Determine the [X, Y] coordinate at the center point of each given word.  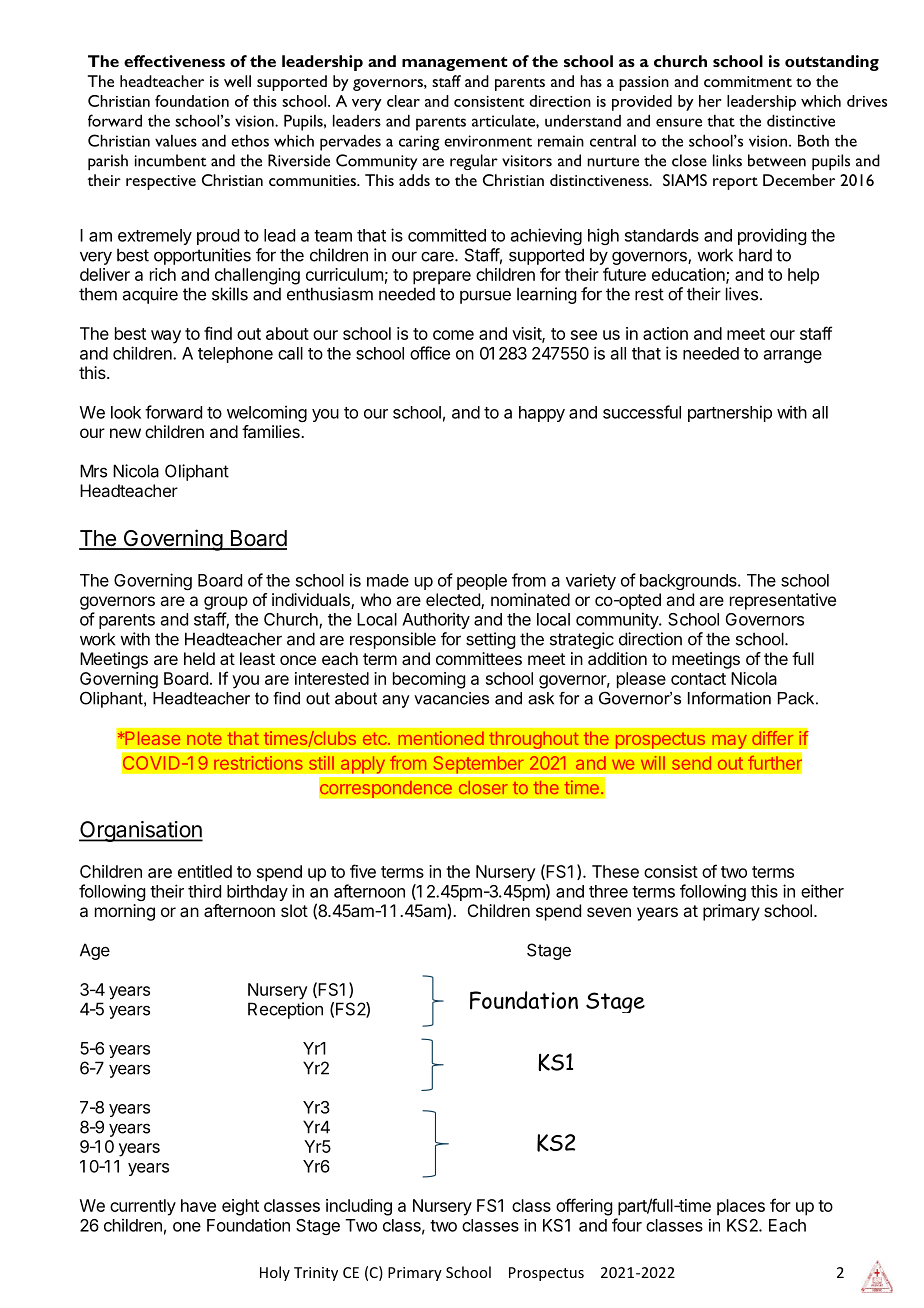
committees [479, 658]
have [198, 1205]
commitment [748, 81]
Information [729, 698]
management [455, 64]
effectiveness [174, 61]
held [199, 658]
